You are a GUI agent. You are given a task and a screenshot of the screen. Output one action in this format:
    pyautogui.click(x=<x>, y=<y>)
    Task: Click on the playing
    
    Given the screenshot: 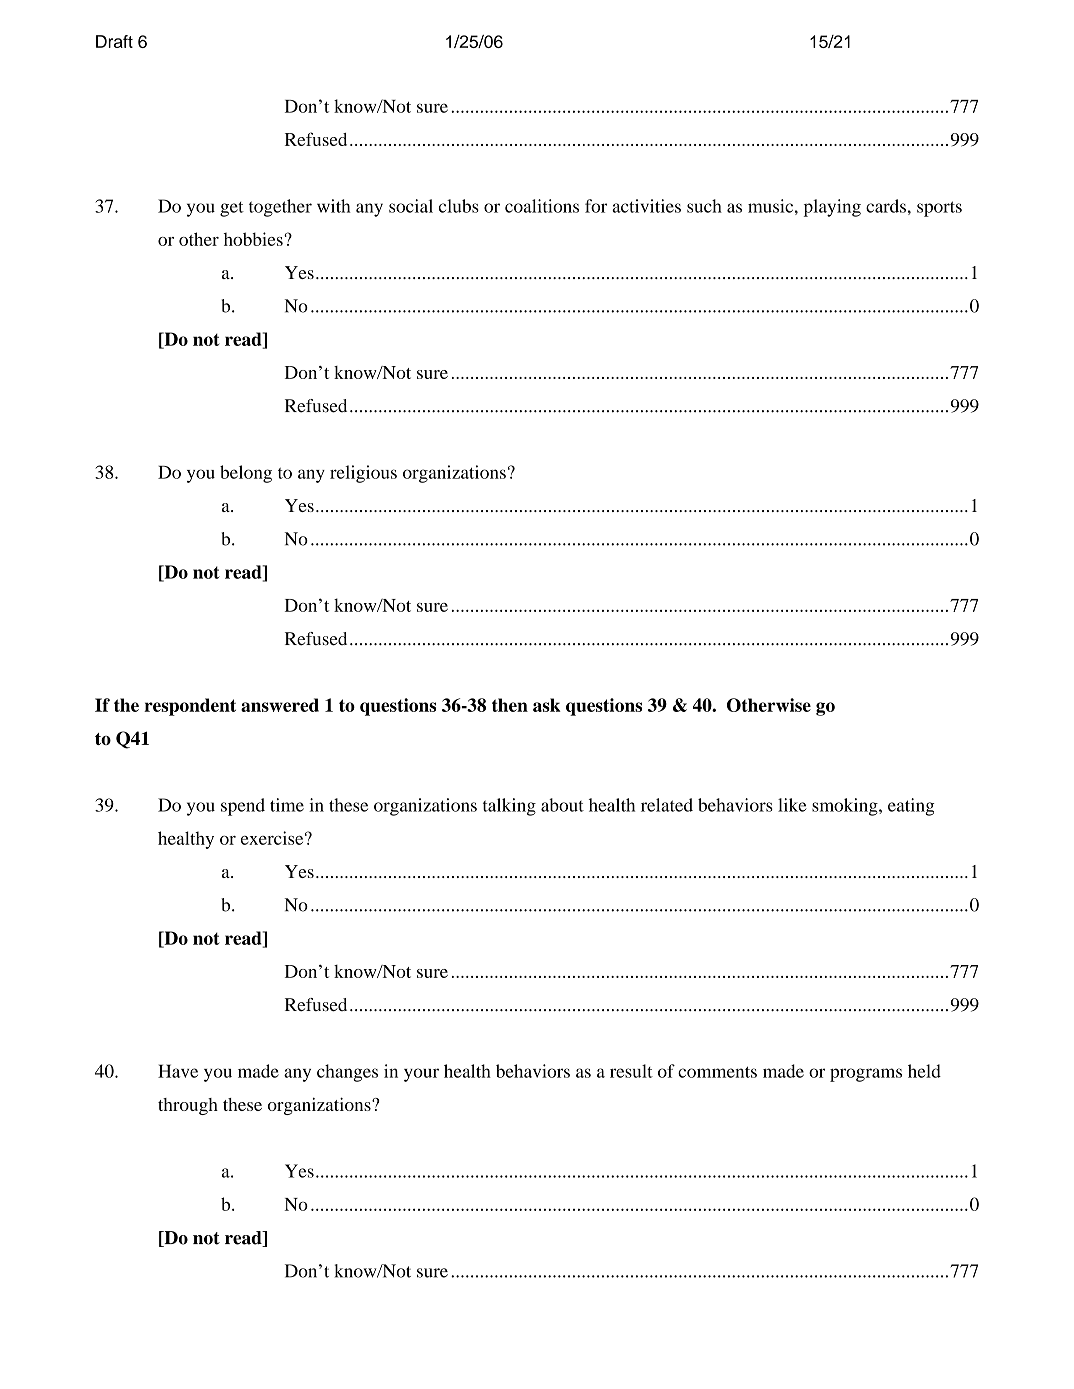 What is the action you would take?
    pyautogui.click(x=832, y=208)
